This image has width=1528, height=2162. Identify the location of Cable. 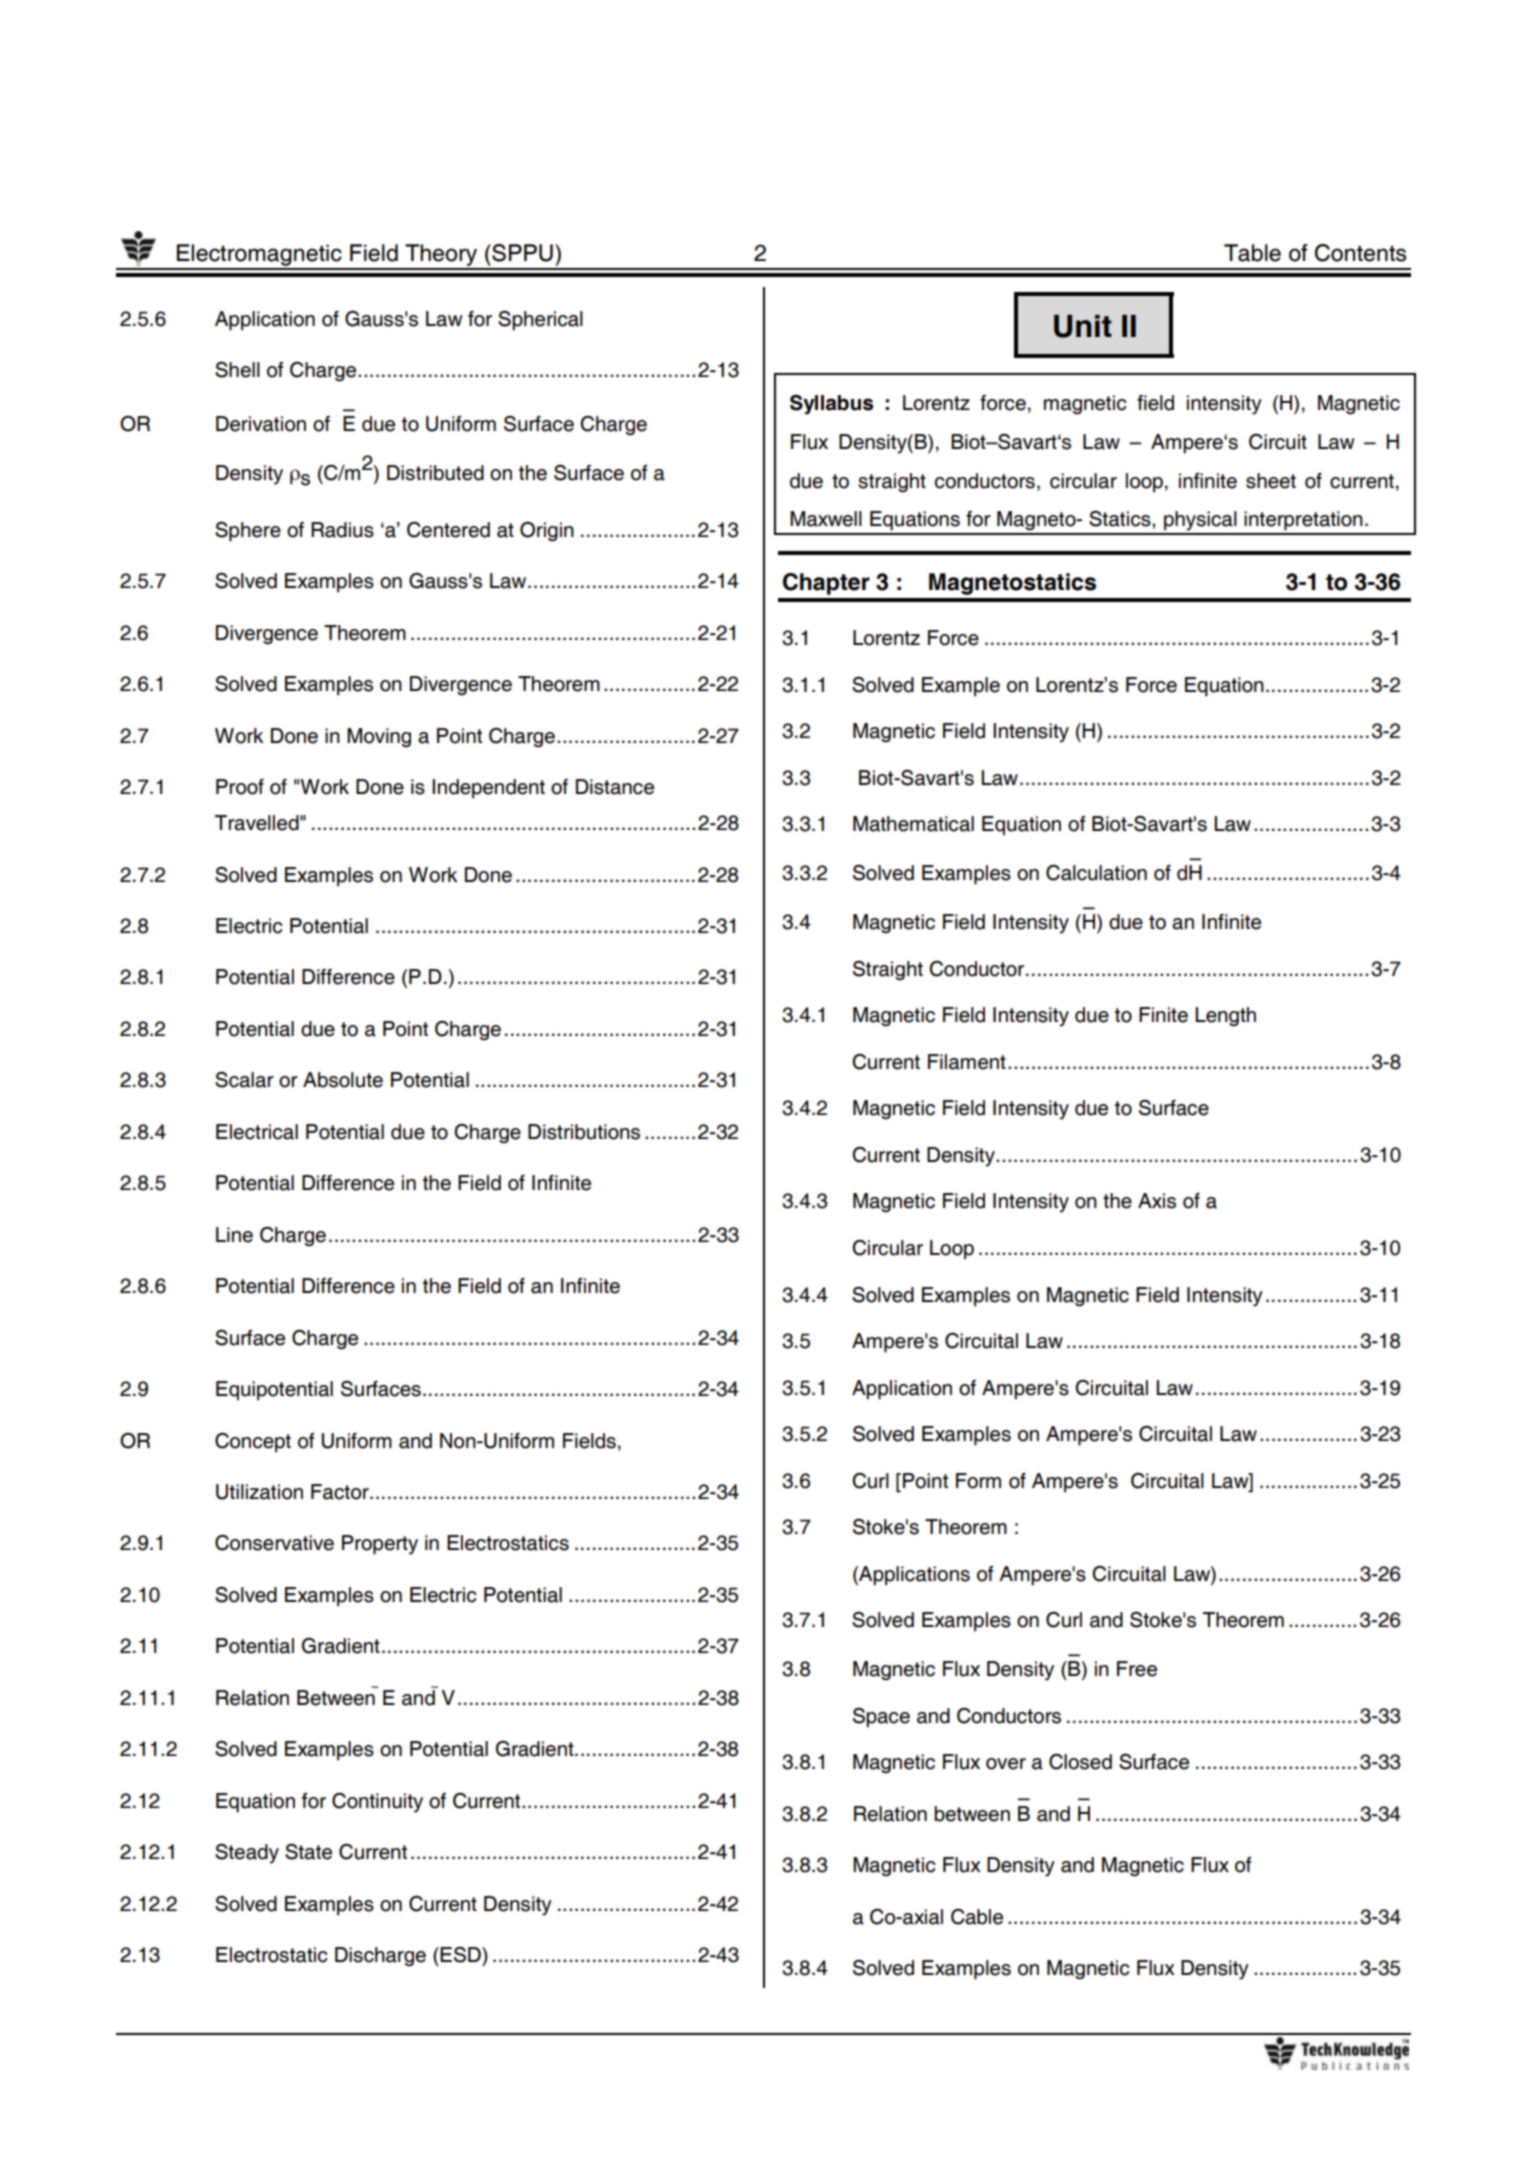
(977, 1917).
